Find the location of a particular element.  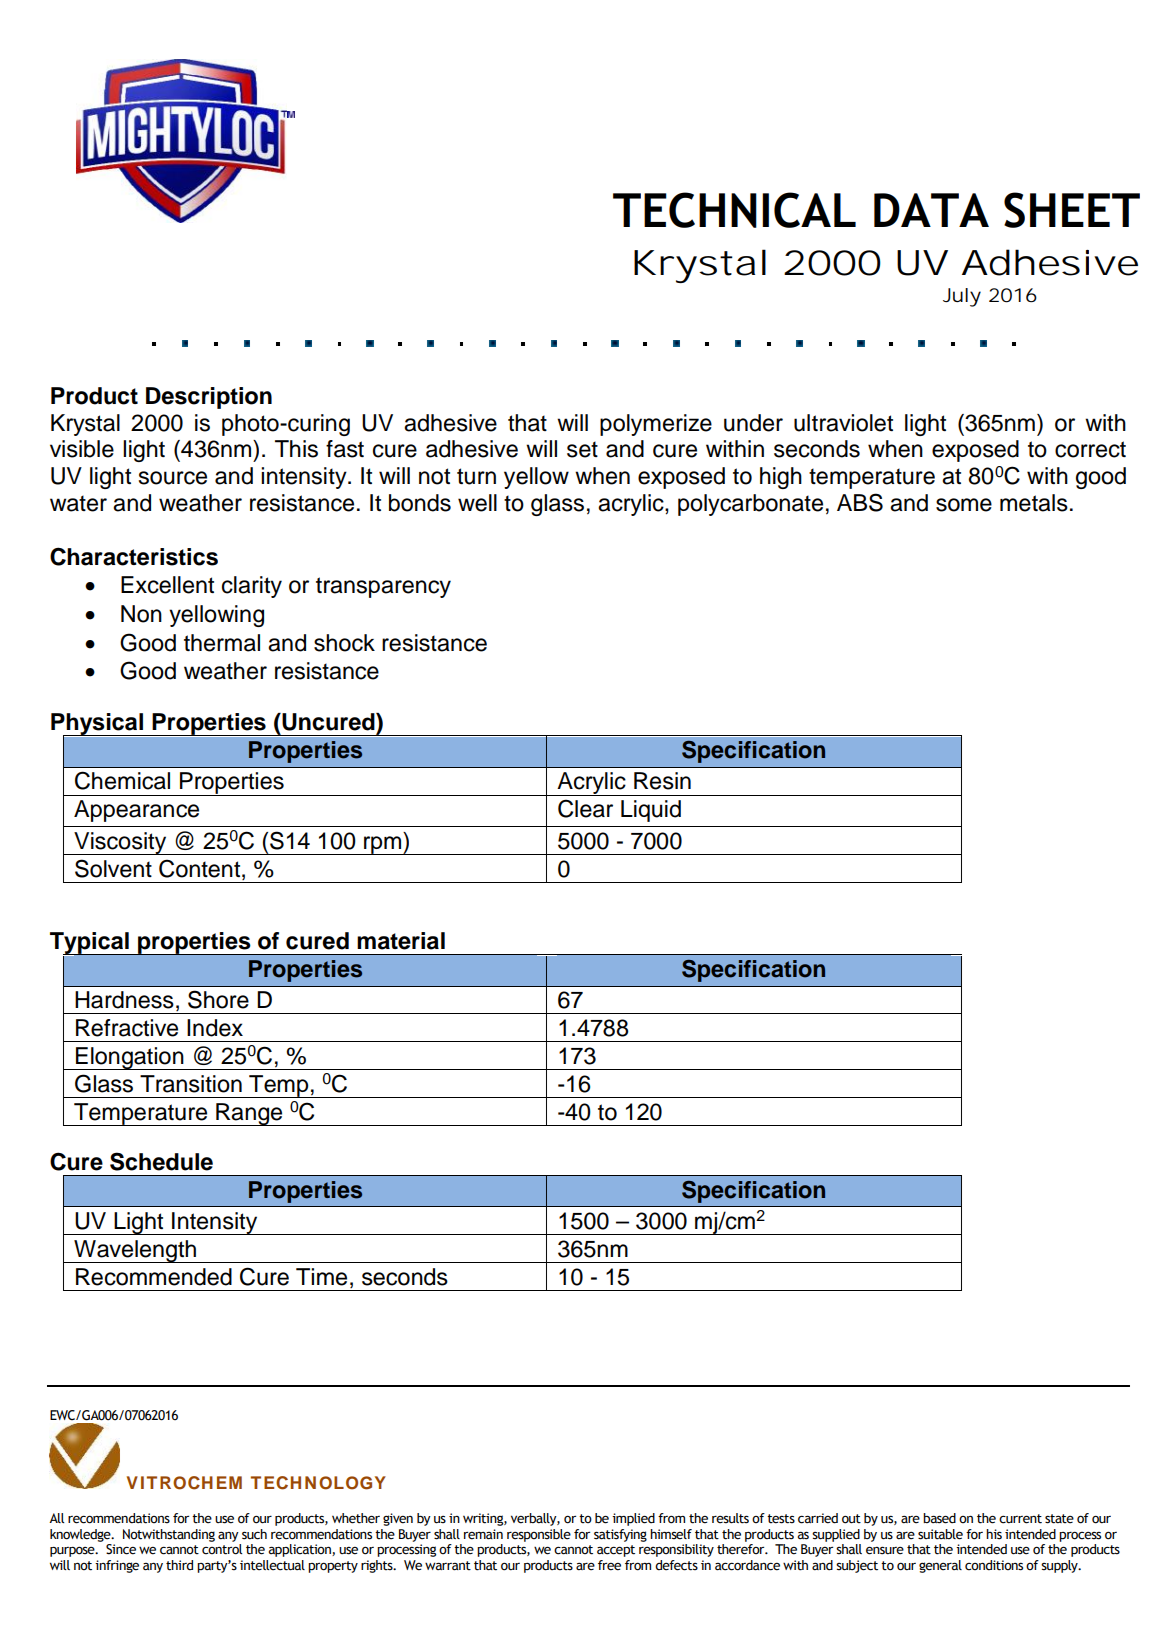

TECHNICAL is located at coordinates (734, 210).
